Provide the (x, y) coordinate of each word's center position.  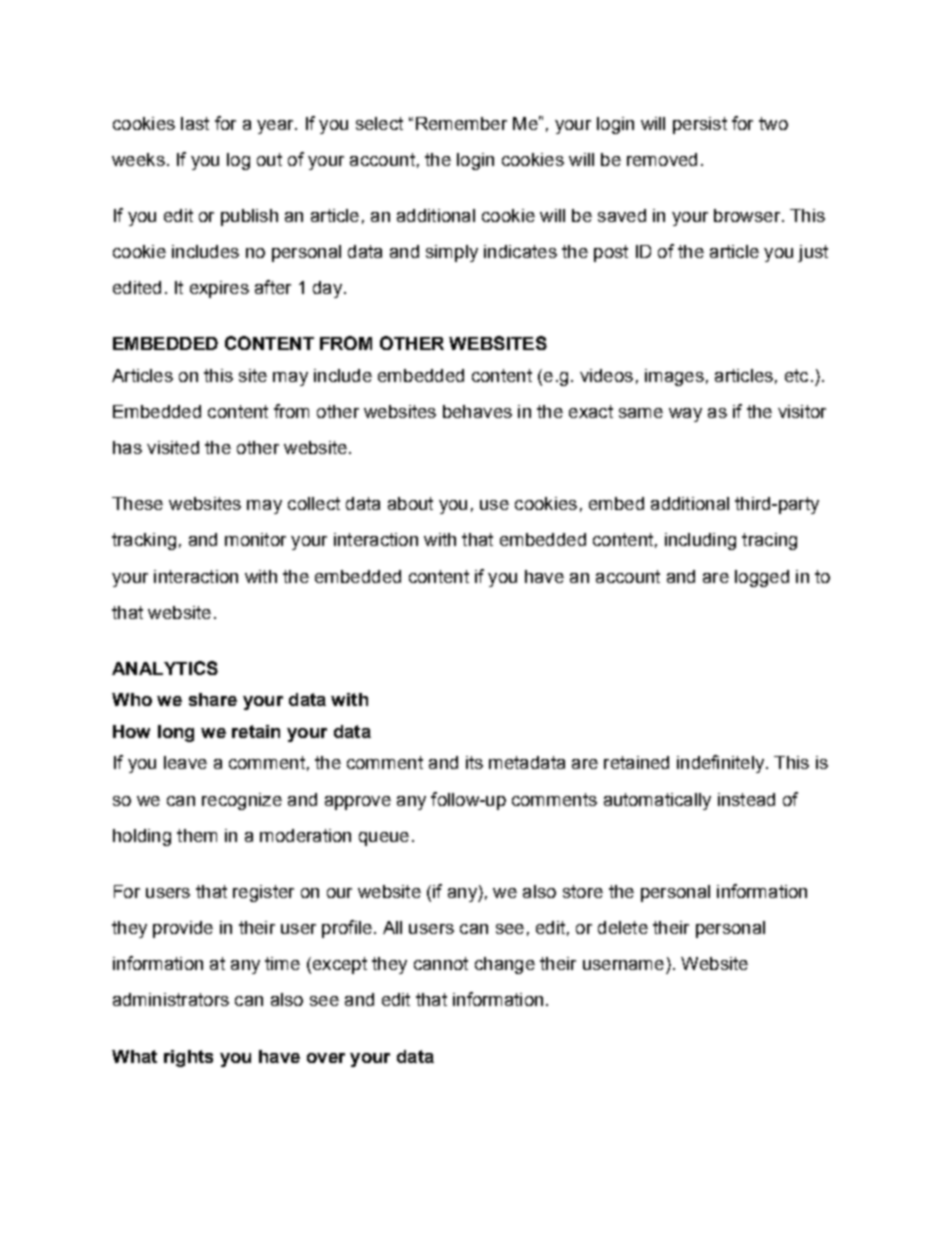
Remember (461, 123)
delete (623, 927)
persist (700, 125)
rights (188, 1058)
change (505, 965)
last (195, 123)
